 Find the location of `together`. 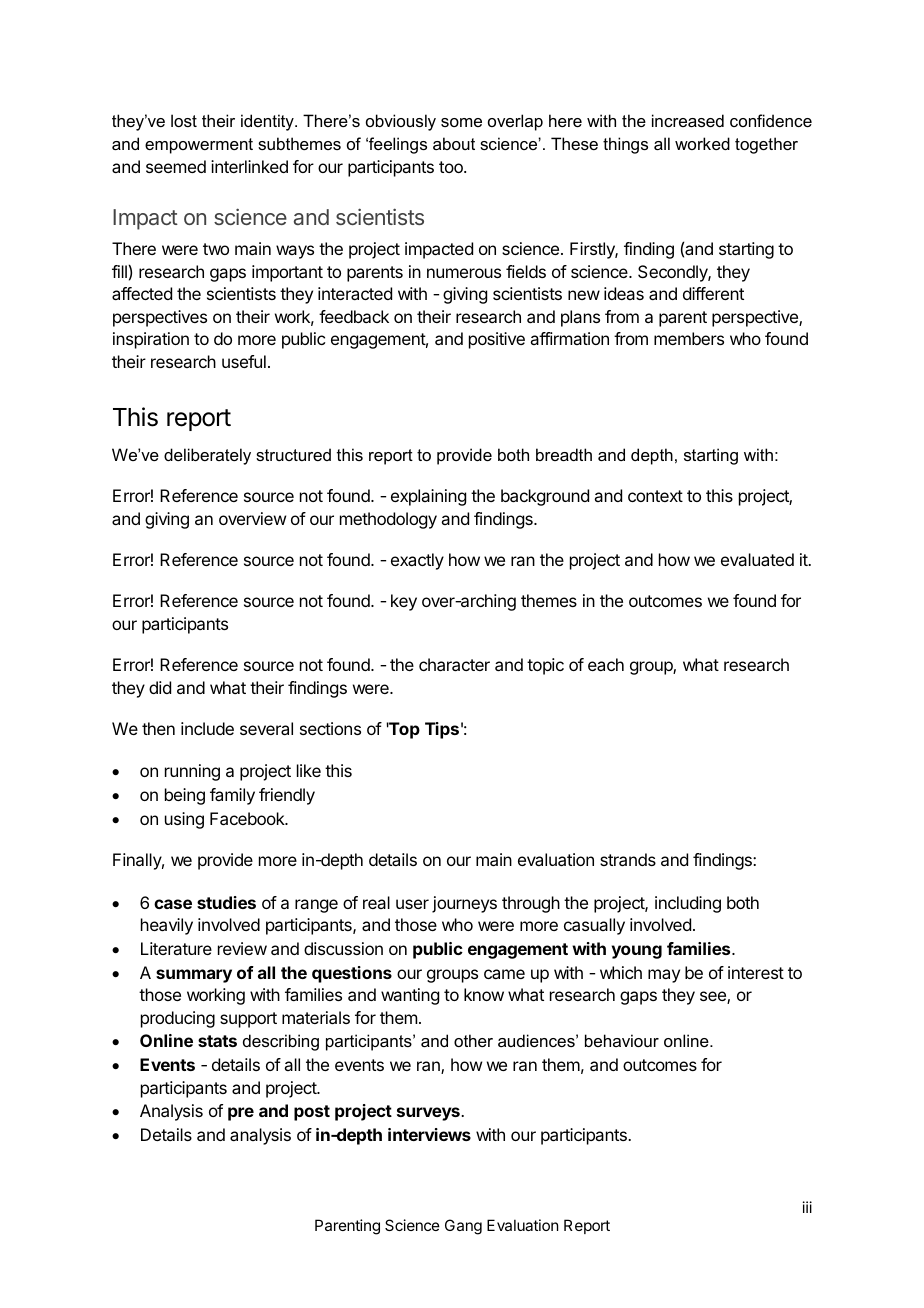

together is located at coordinates (766, 145).
